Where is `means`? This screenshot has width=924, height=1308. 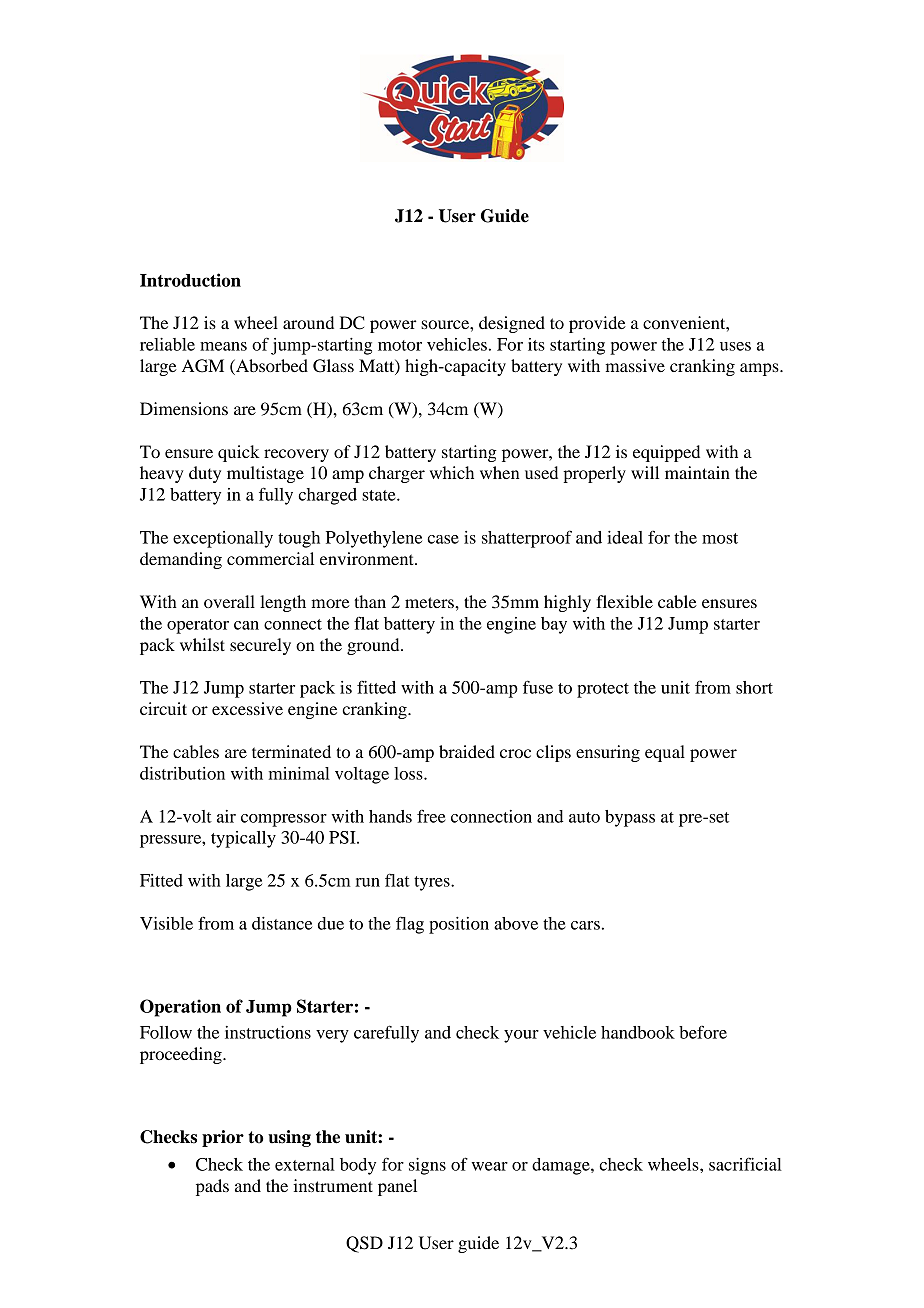
means is located at coordinates (223, 346).
